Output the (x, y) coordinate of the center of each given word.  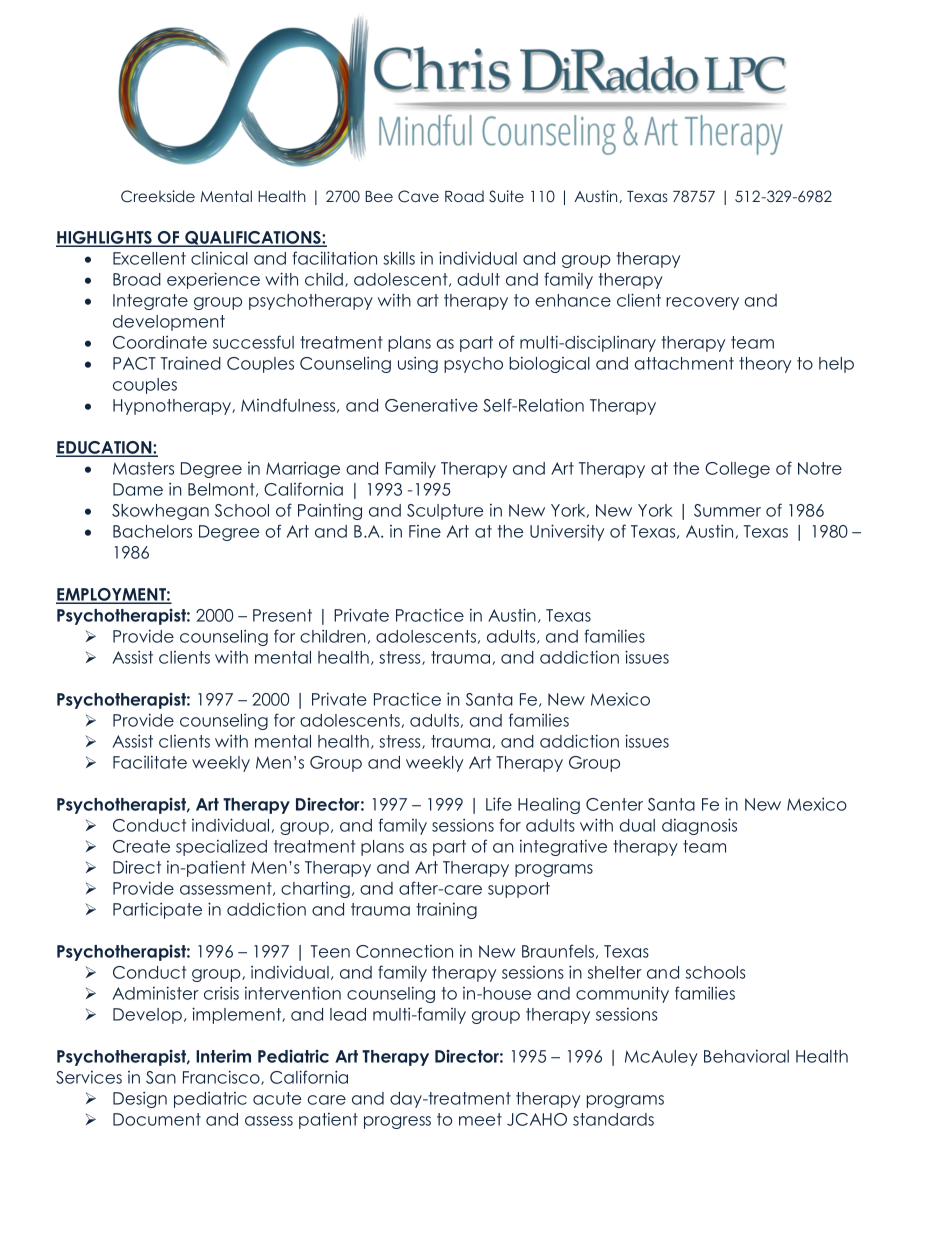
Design (140, 1099)
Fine (425, 531)
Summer (727, 510)
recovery (702, 303)
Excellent (149, 258)
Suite (506, 196)
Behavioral (746, 1056)
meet (480, 1119)
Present (282, 615)
